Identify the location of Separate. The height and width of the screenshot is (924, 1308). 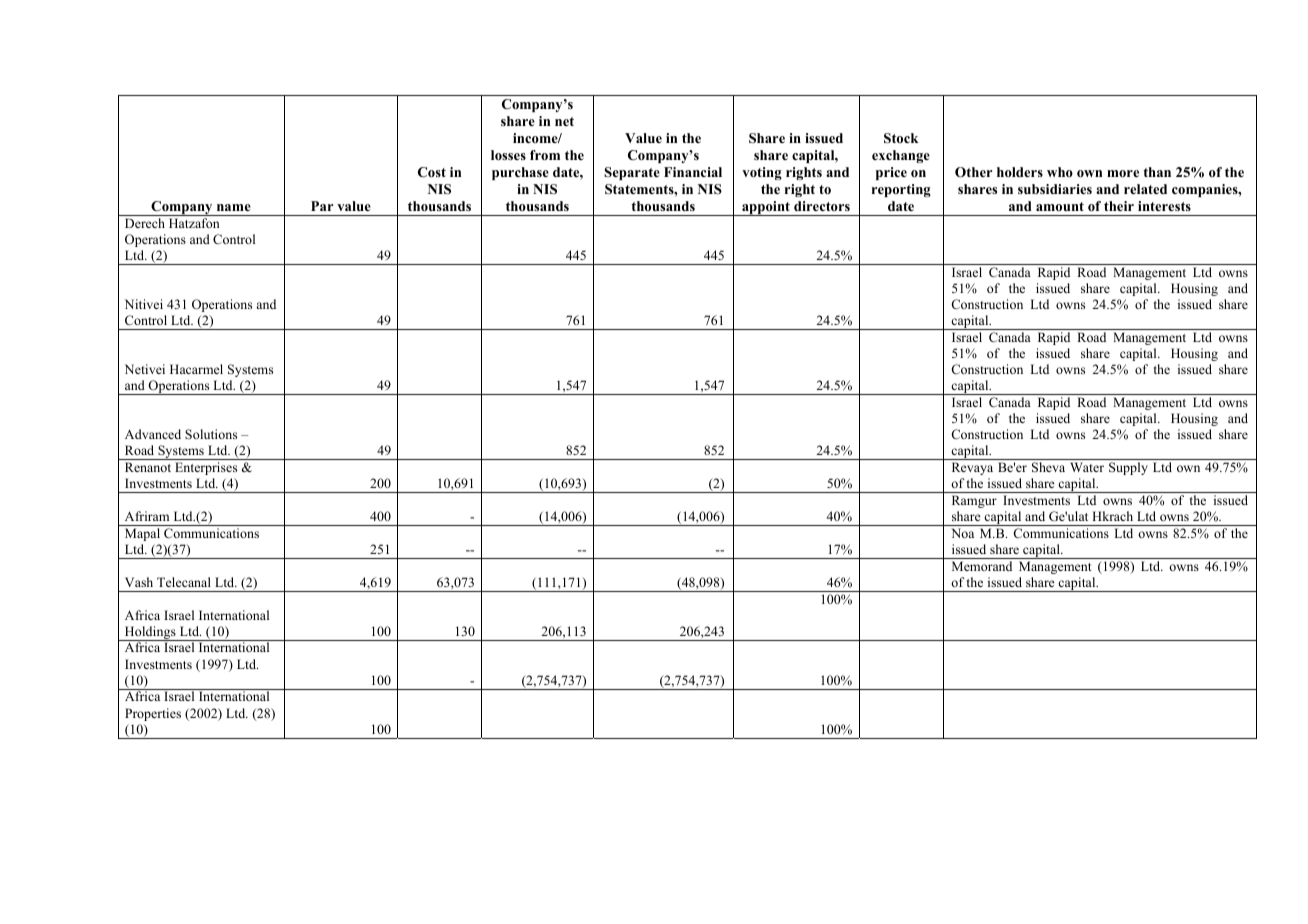
(632, 173).
